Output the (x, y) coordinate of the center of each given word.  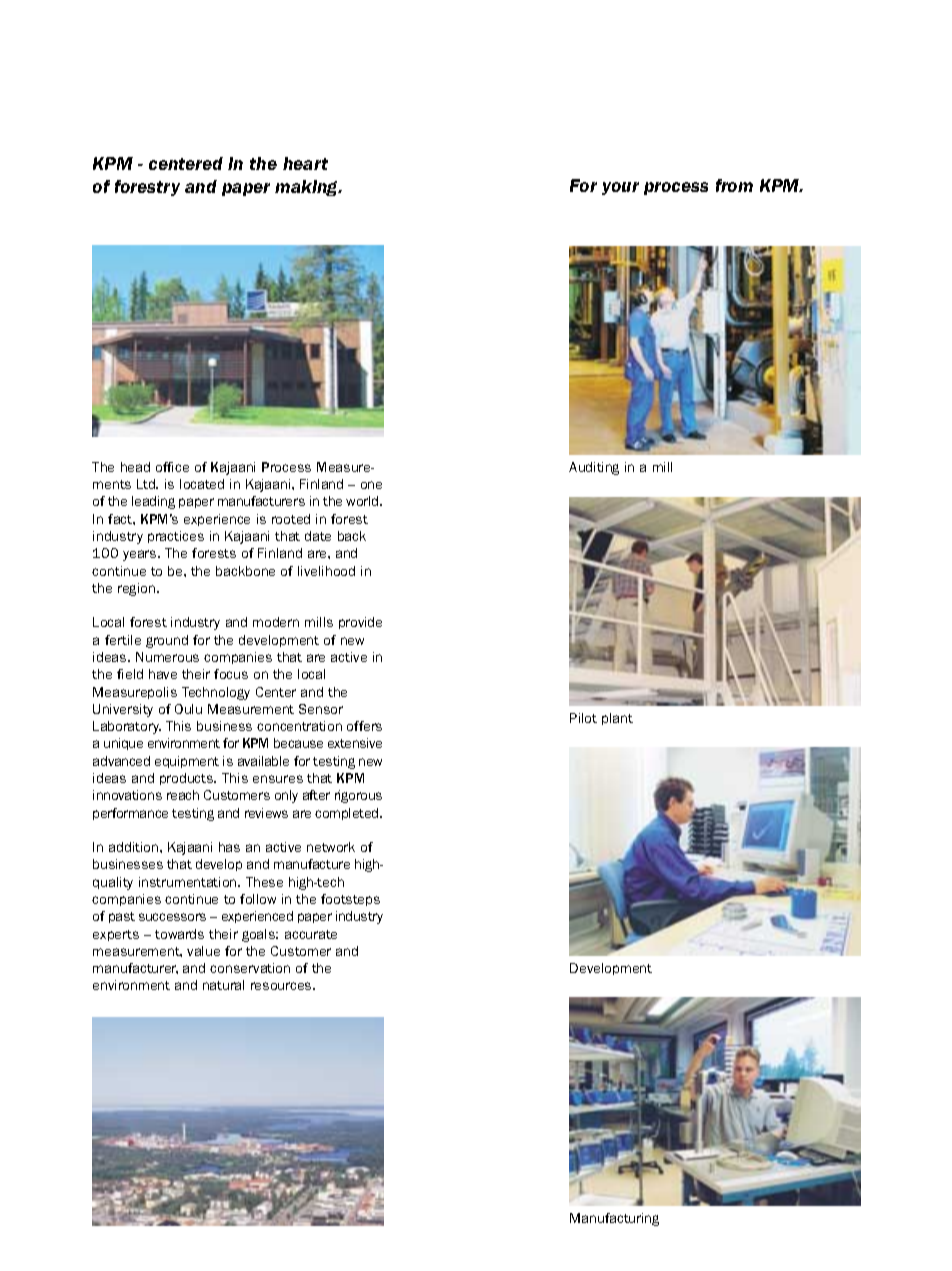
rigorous (358, 796)
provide (360, 623)
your (620, 188)
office (172, 467)
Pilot (583, 718)
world (363, 501)
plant (617, 719)
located (202, 484)
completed (348, 814)
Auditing (594, 468)
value (203, 951)
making (307, 188)
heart (305, 163)
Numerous (167, 657)
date (318, 536)
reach (183, 795)
